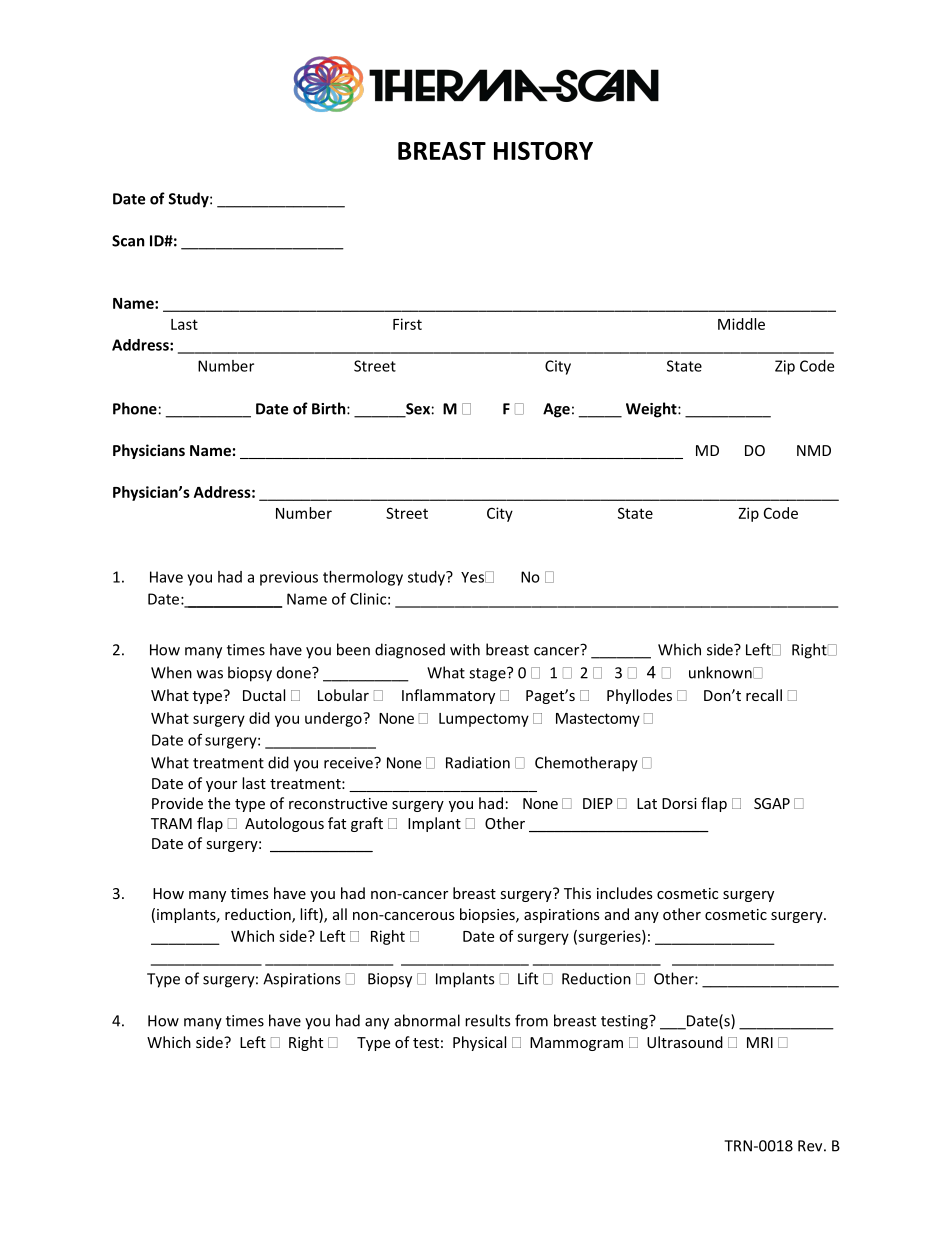  What do you see at coordinates (128, 241) in the screenshot?
I see `Scan` at bounding box center [128, 241].
